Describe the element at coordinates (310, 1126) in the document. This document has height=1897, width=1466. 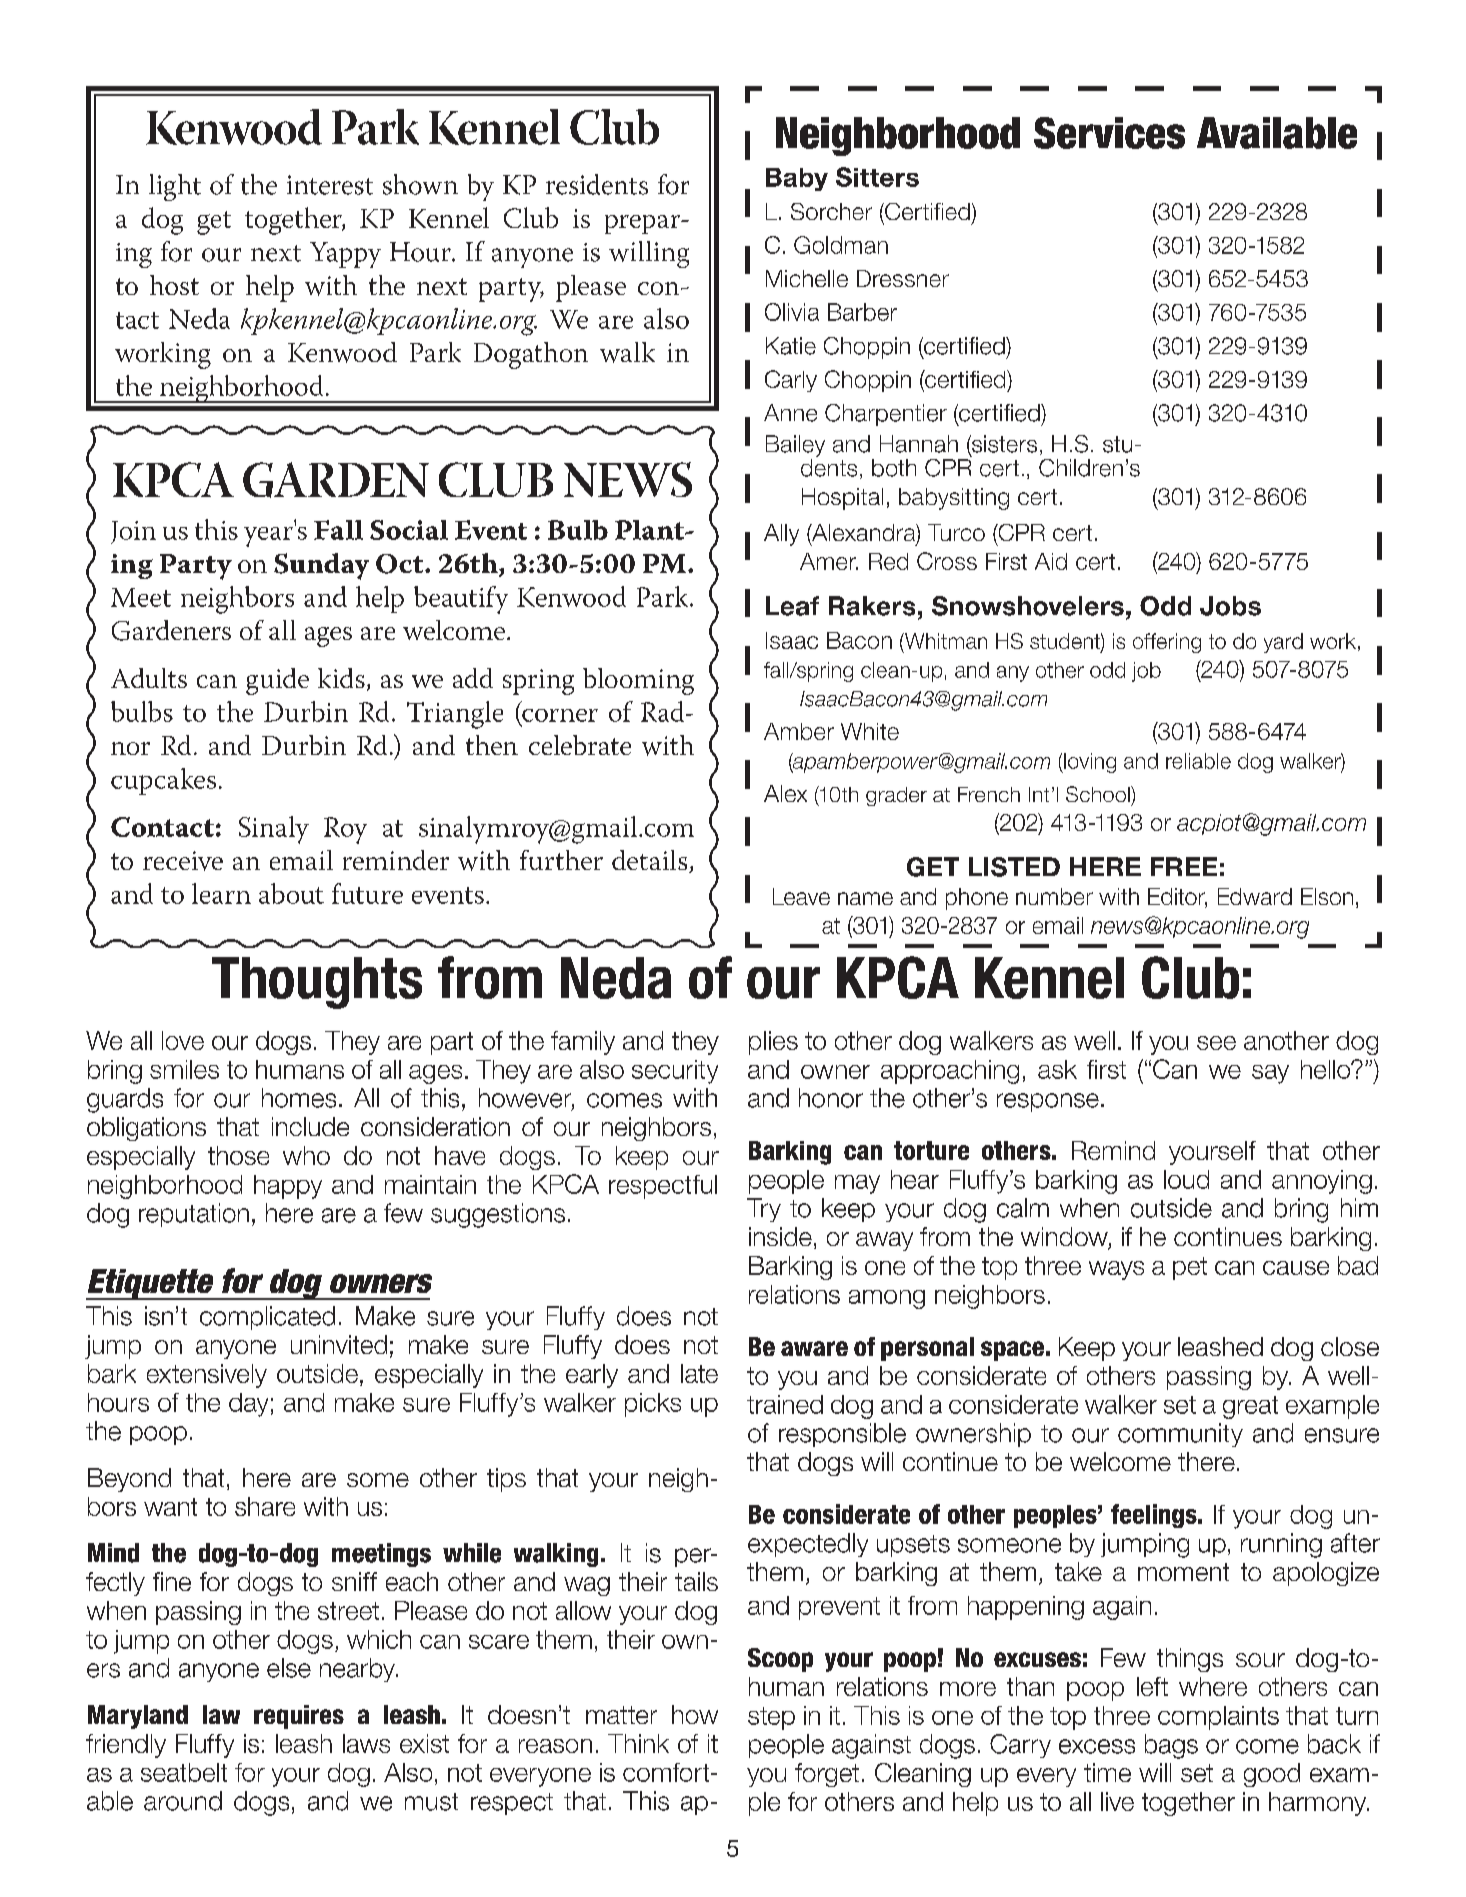
I see `include` at that location.
